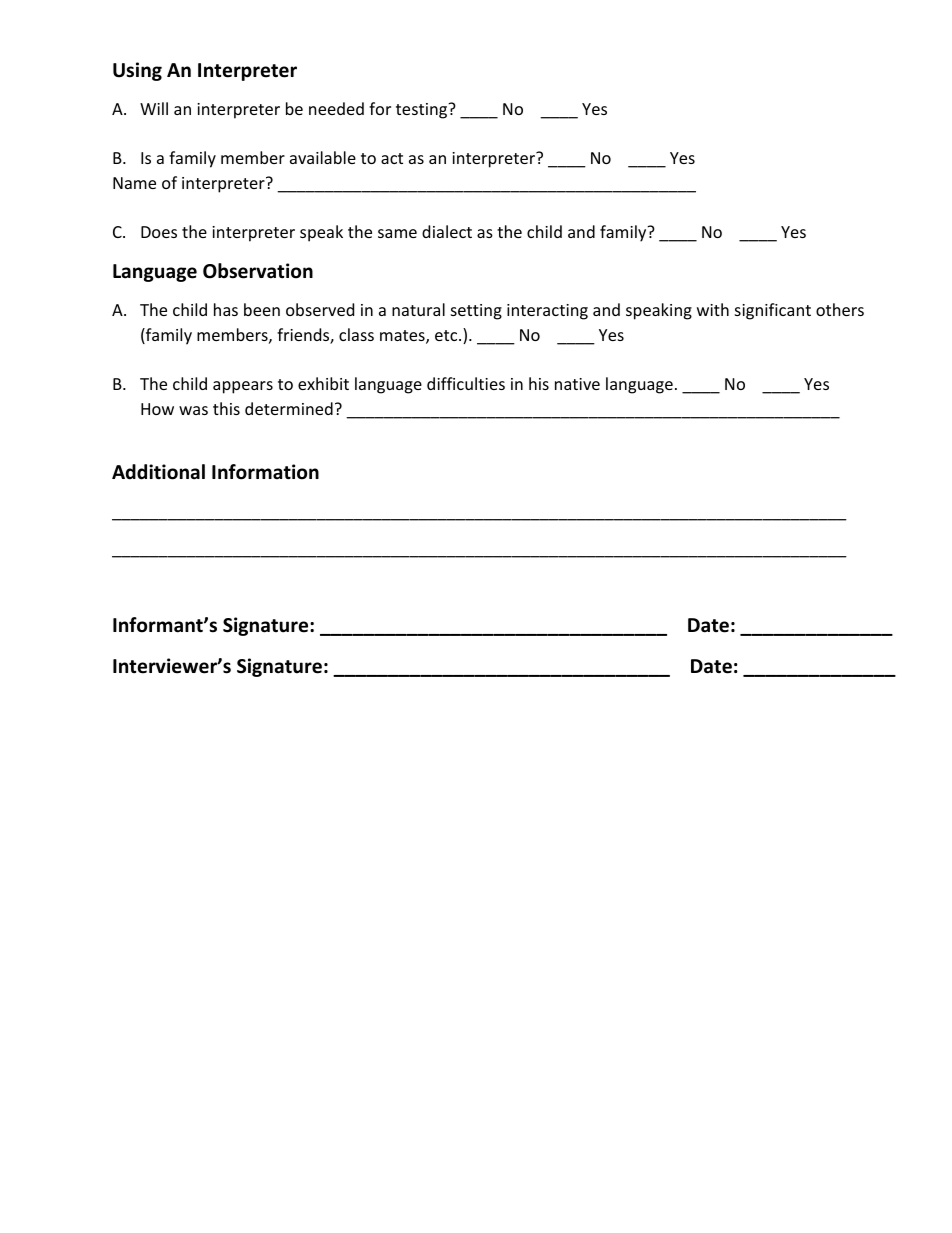  Describe the element at coordinates (243, 387) in the image. I see `appears` at that location.
